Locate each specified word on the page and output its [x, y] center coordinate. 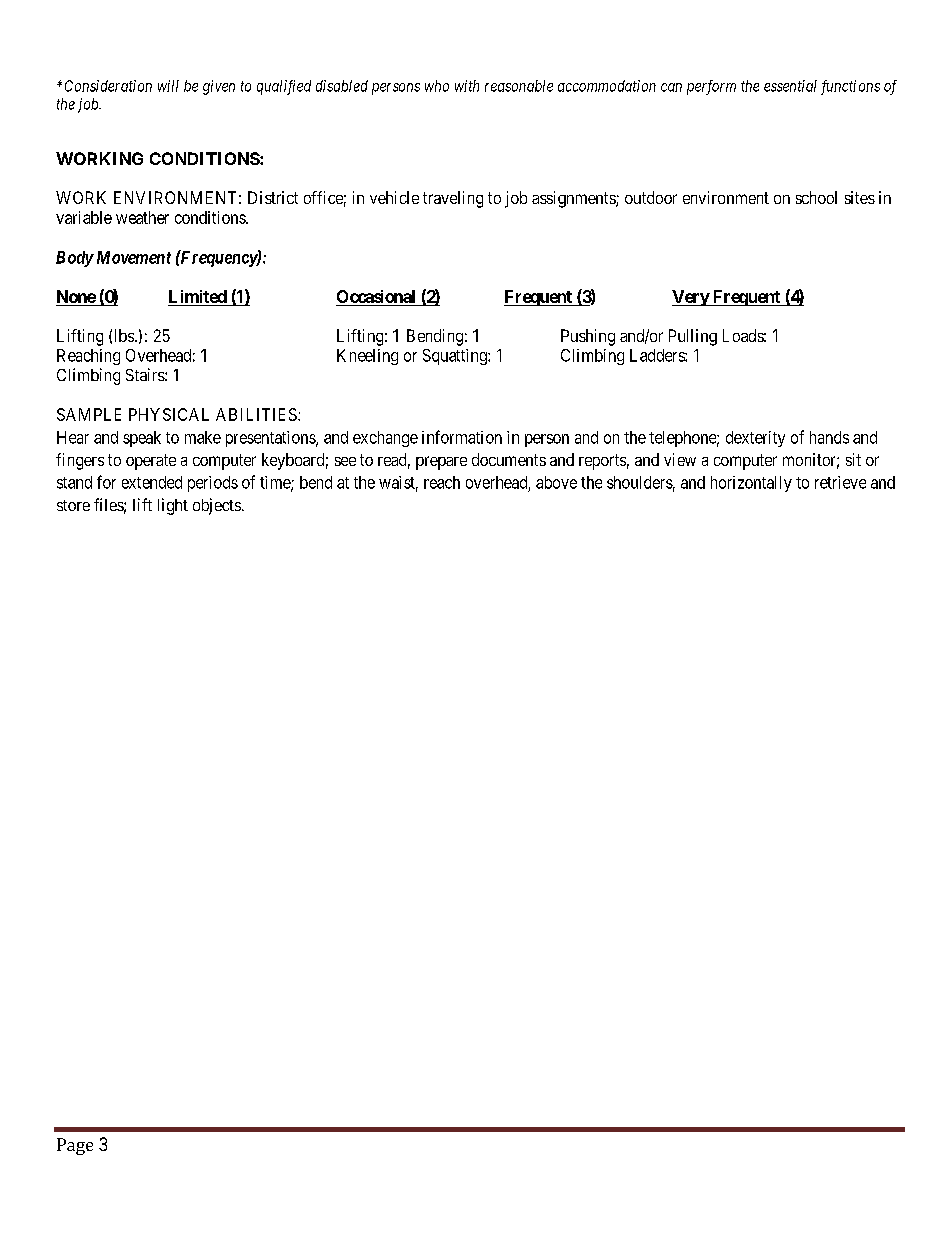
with [467, 86]
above [556, 482]
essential [790, 86]
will [168, 86]
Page [75, 1146]
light [173, 506]
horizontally [751, 484]
